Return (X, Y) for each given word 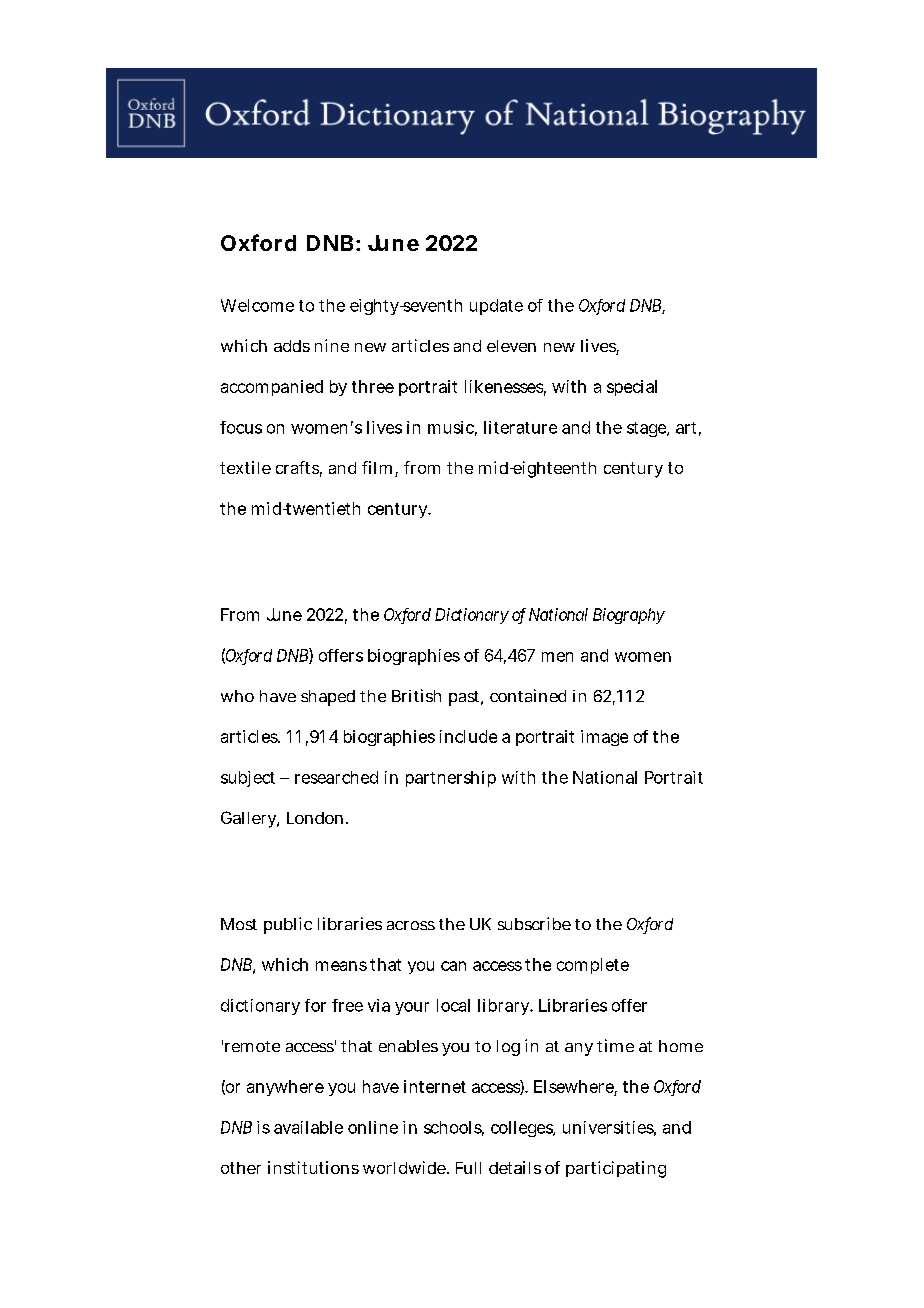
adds (292, 346)
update (496, 307)
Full (468, 1168)
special (632, 388)
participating (616, 1169)
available (308, 1127)
